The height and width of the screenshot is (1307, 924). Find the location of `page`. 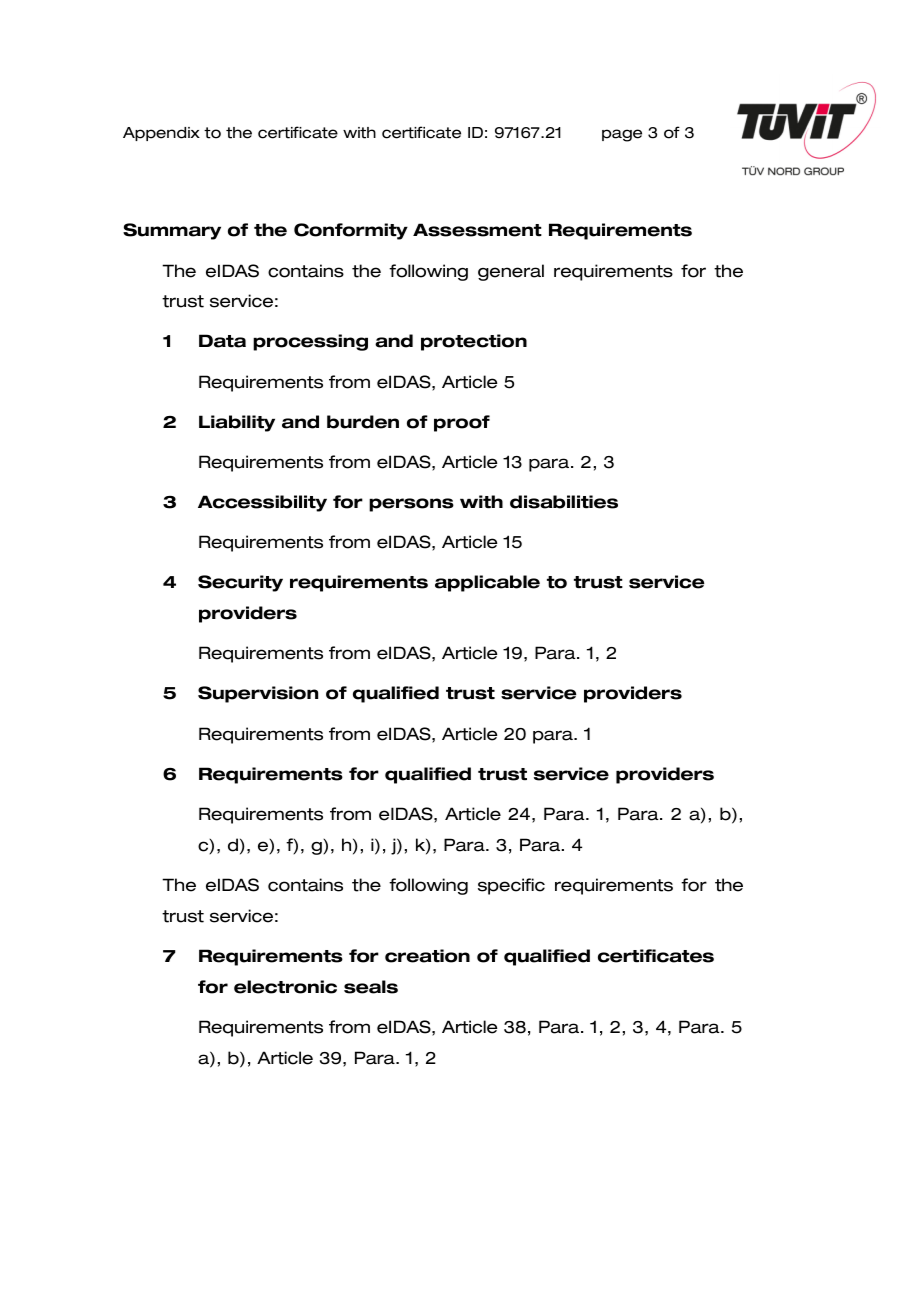

page is located at coordinates (622, 135).
